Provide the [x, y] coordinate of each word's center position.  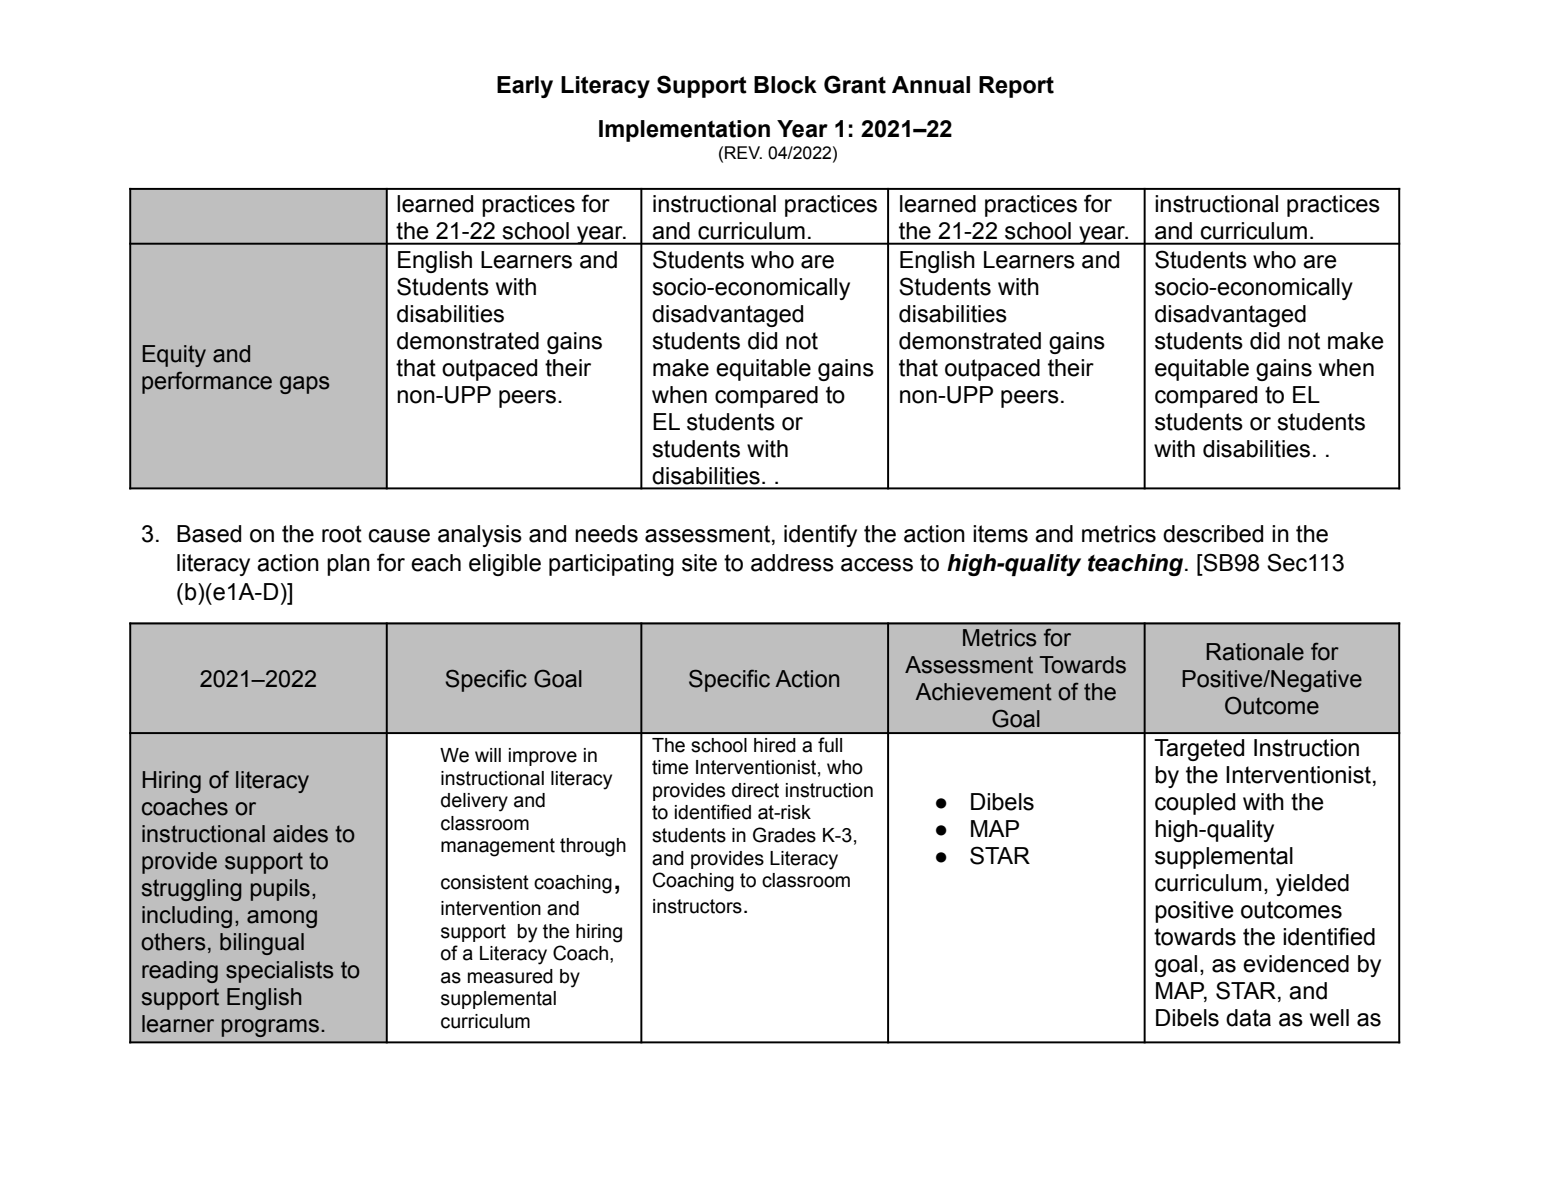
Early [525, 87]
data [1248, 1018]
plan [348, 565]
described [1213, 534]
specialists [280, 972]
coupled [1195, 804]
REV [743, 152]
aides [300, 834]
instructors [697, 906]
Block [785, 85]
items [1000, 534]
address [792, 563]
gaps [305, 385]
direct [755, 790]
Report [1016, 87]
